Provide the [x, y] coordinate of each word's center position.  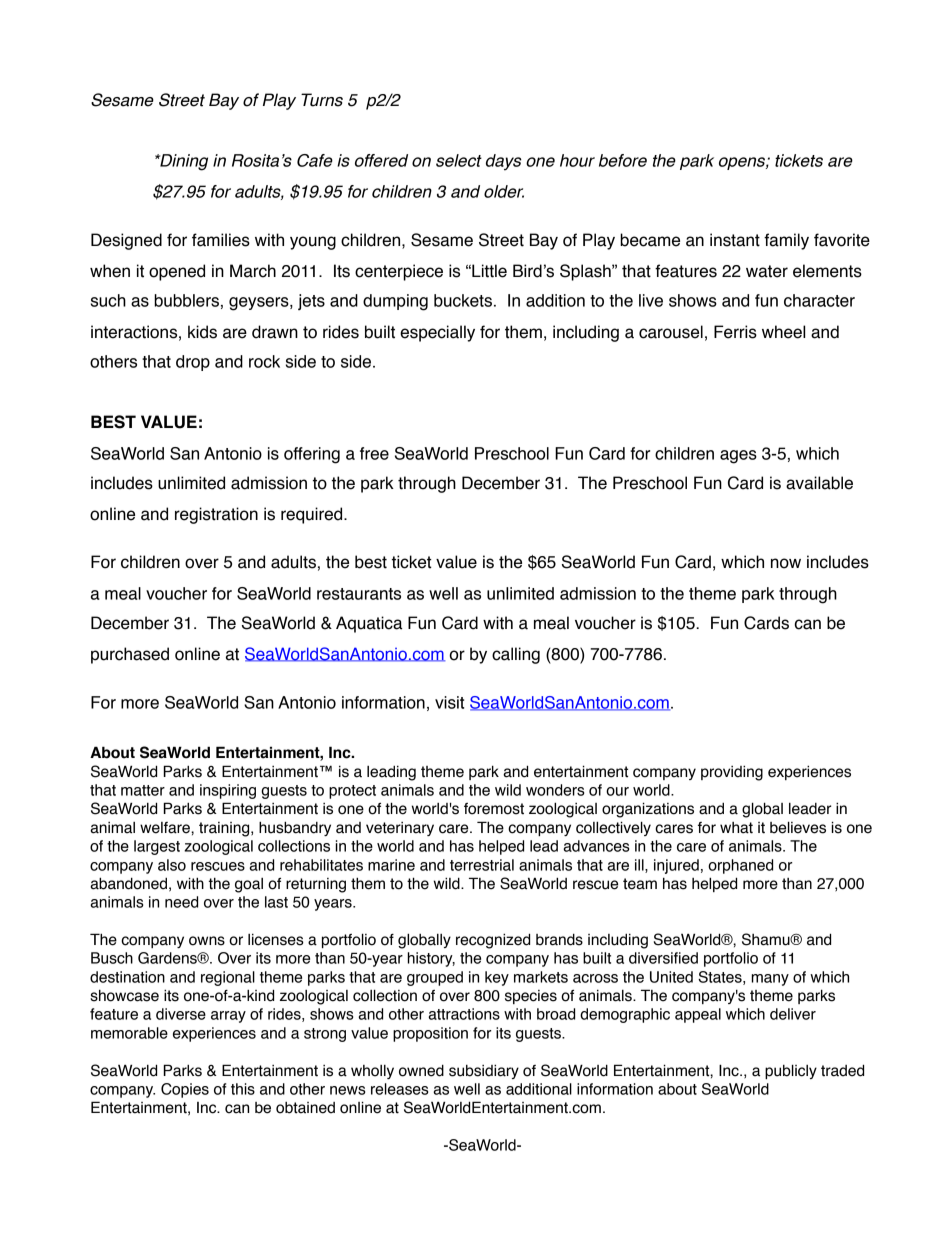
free [374, 453]
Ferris [735, 332]
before [623, 160]
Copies [185, 1090]
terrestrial [482, 865]
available [819, 483]
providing [732, 773]
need [181, 902]
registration [216, 515]
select [459, 160]
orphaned [740, 866]
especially [437, 333]
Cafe [315, 160]
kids [202, 332]
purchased [130, 655]
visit [449, 702]
